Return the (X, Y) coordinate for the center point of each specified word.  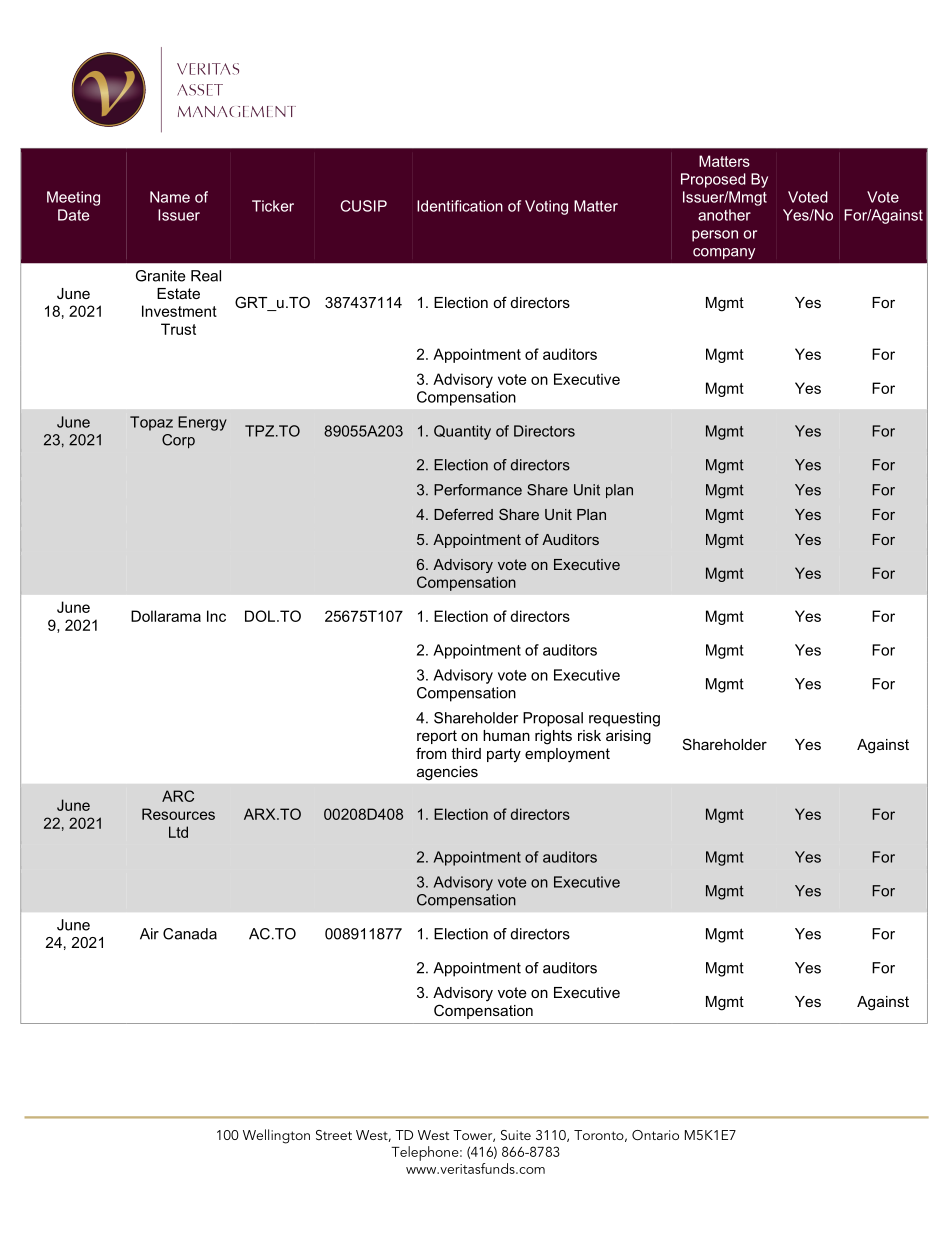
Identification (460, 206)
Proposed (713, 180)
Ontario (655, 1135)
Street (334, 1135)
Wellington (276, 1136)
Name (170, 197)
